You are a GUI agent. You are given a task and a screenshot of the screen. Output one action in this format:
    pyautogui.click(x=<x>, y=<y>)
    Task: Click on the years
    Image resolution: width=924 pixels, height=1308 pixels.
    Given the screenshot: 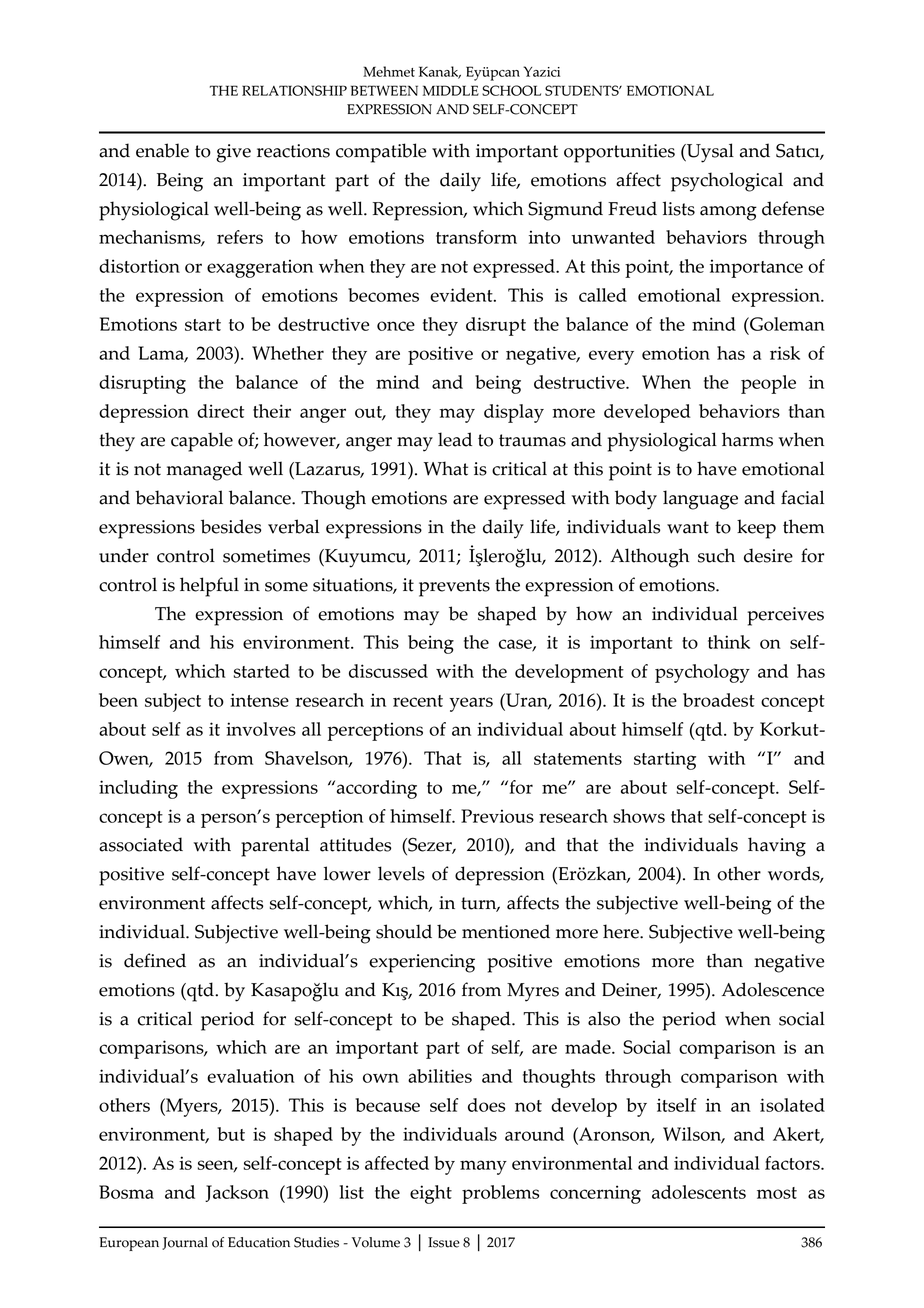 What is the action you would take?
    pyautogui.click(x=471, y=704)
